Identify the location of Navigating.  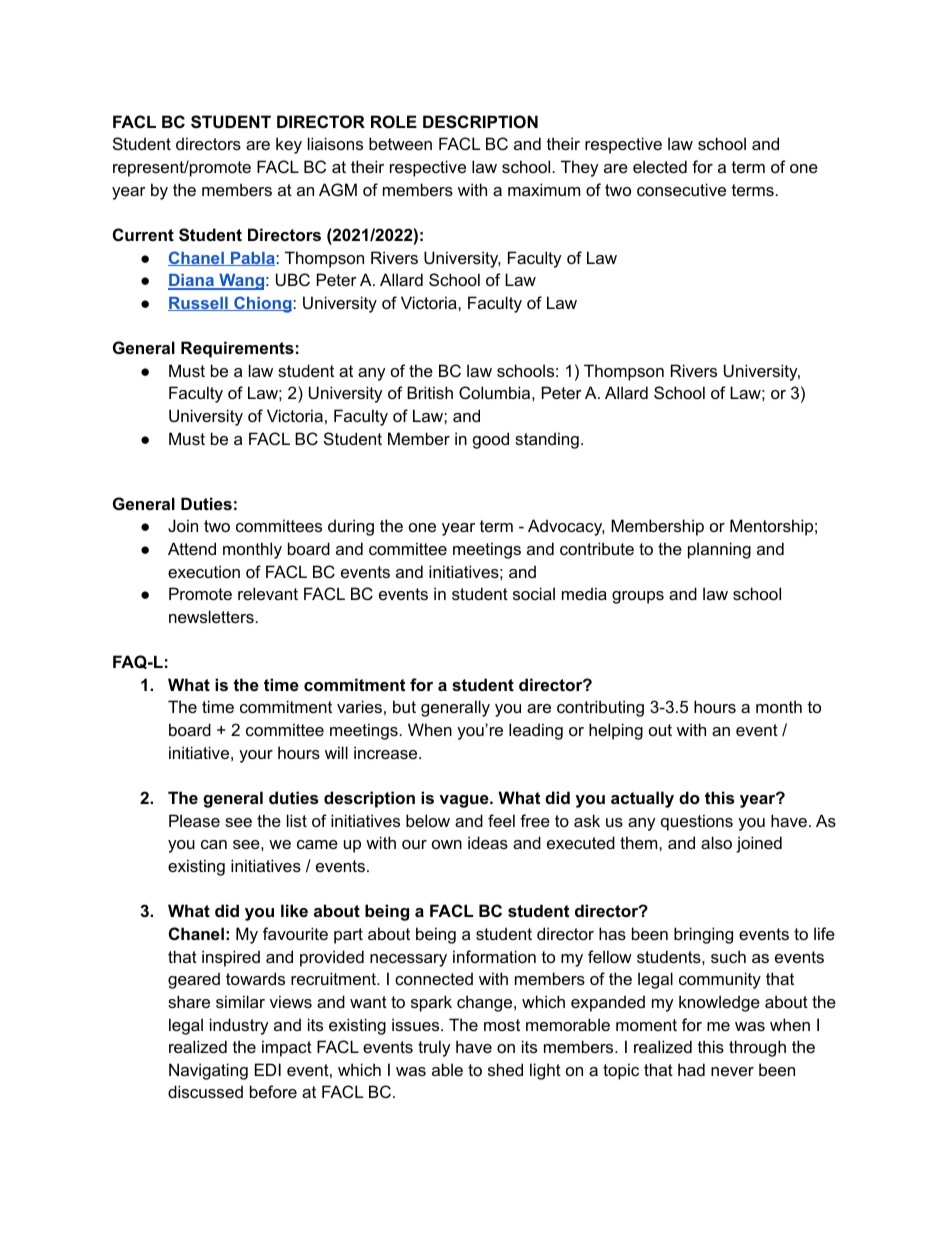
(208, 1071).
